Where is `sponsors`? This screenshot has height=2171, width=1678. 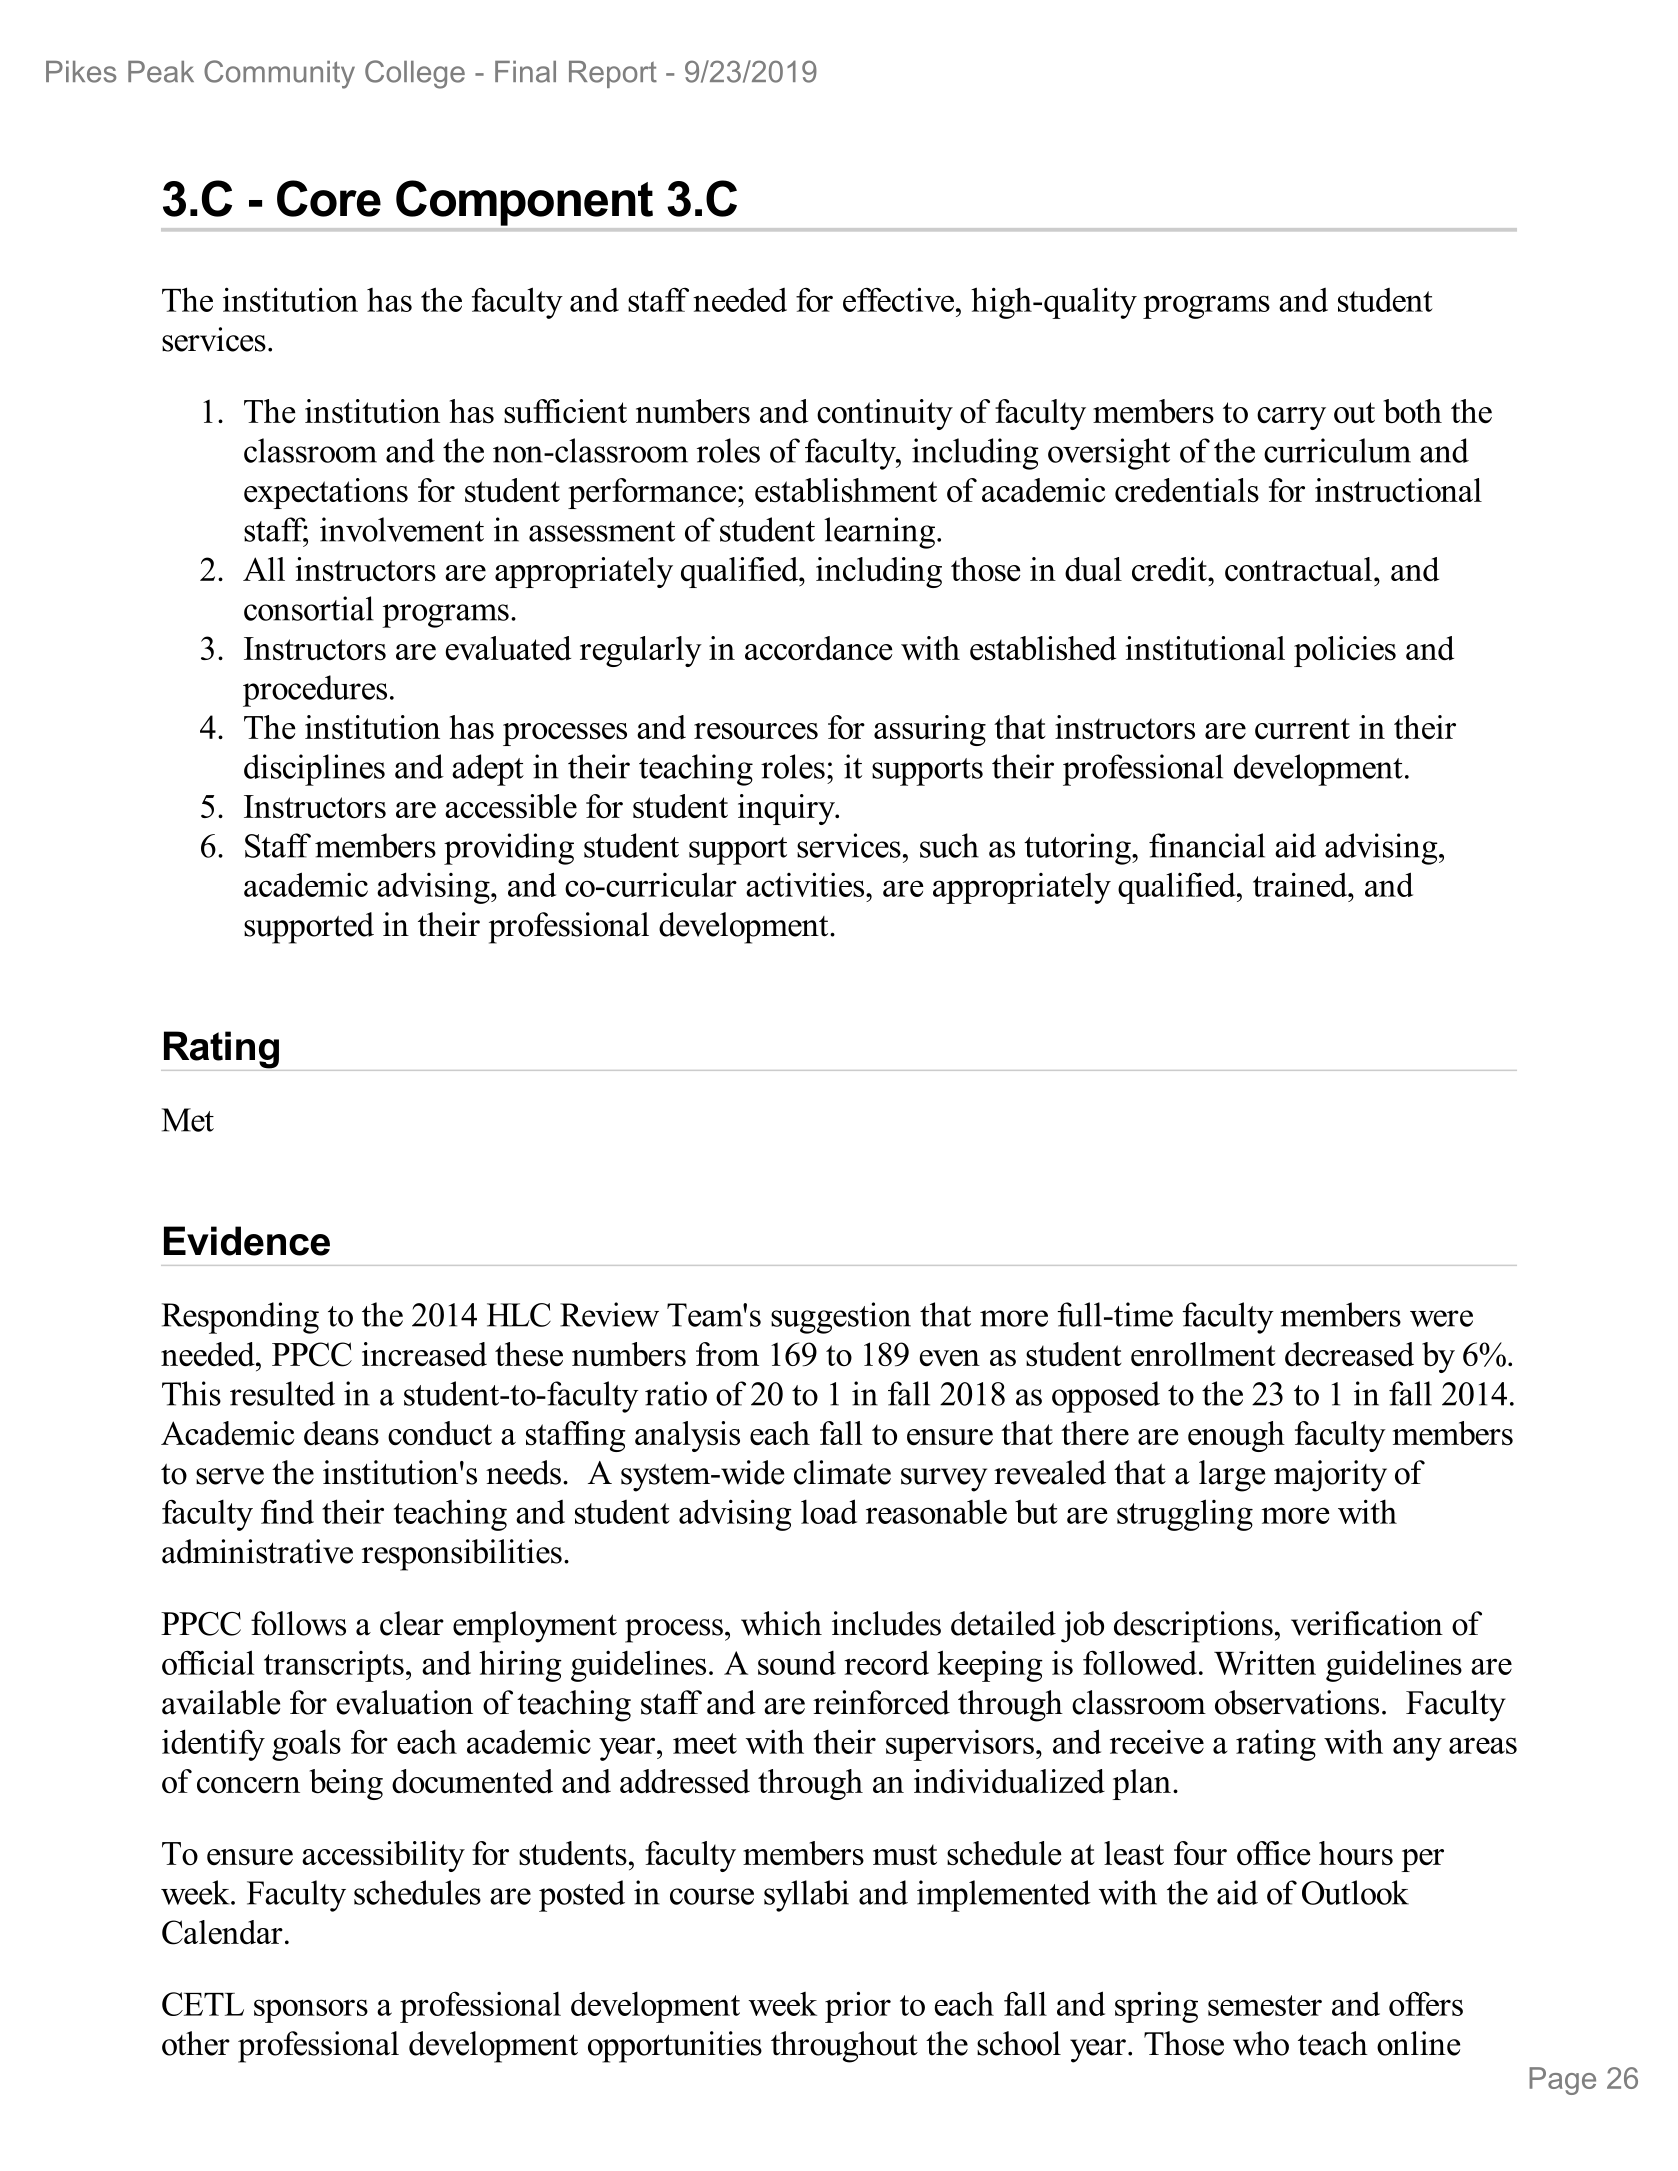
sponsors is located at coordinates (311, 2011).
